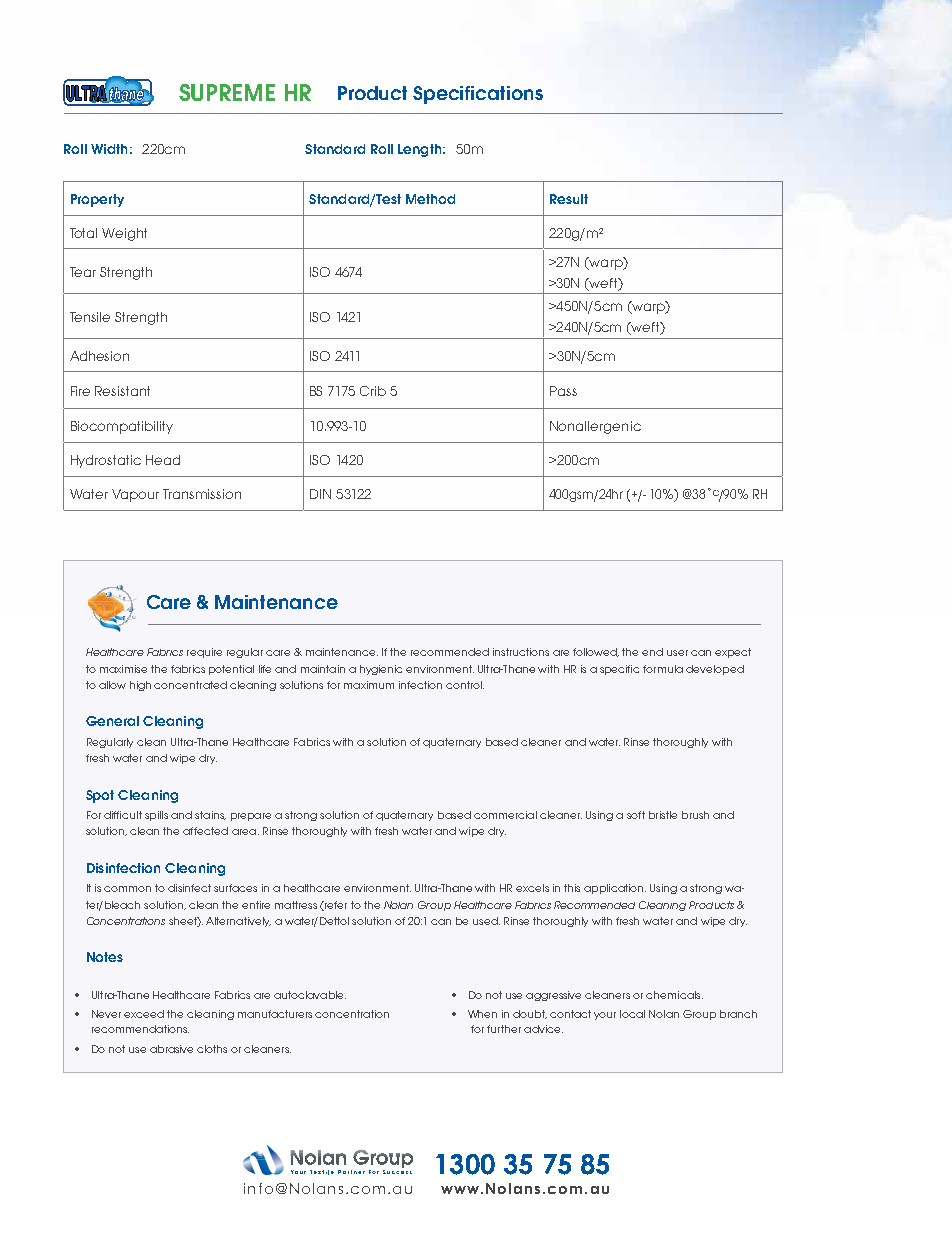 The image size is (952, 1258). What do you see at coordinates (144, 1014) in the document?
I see `exceed` at bounding box center [144, 1014].
